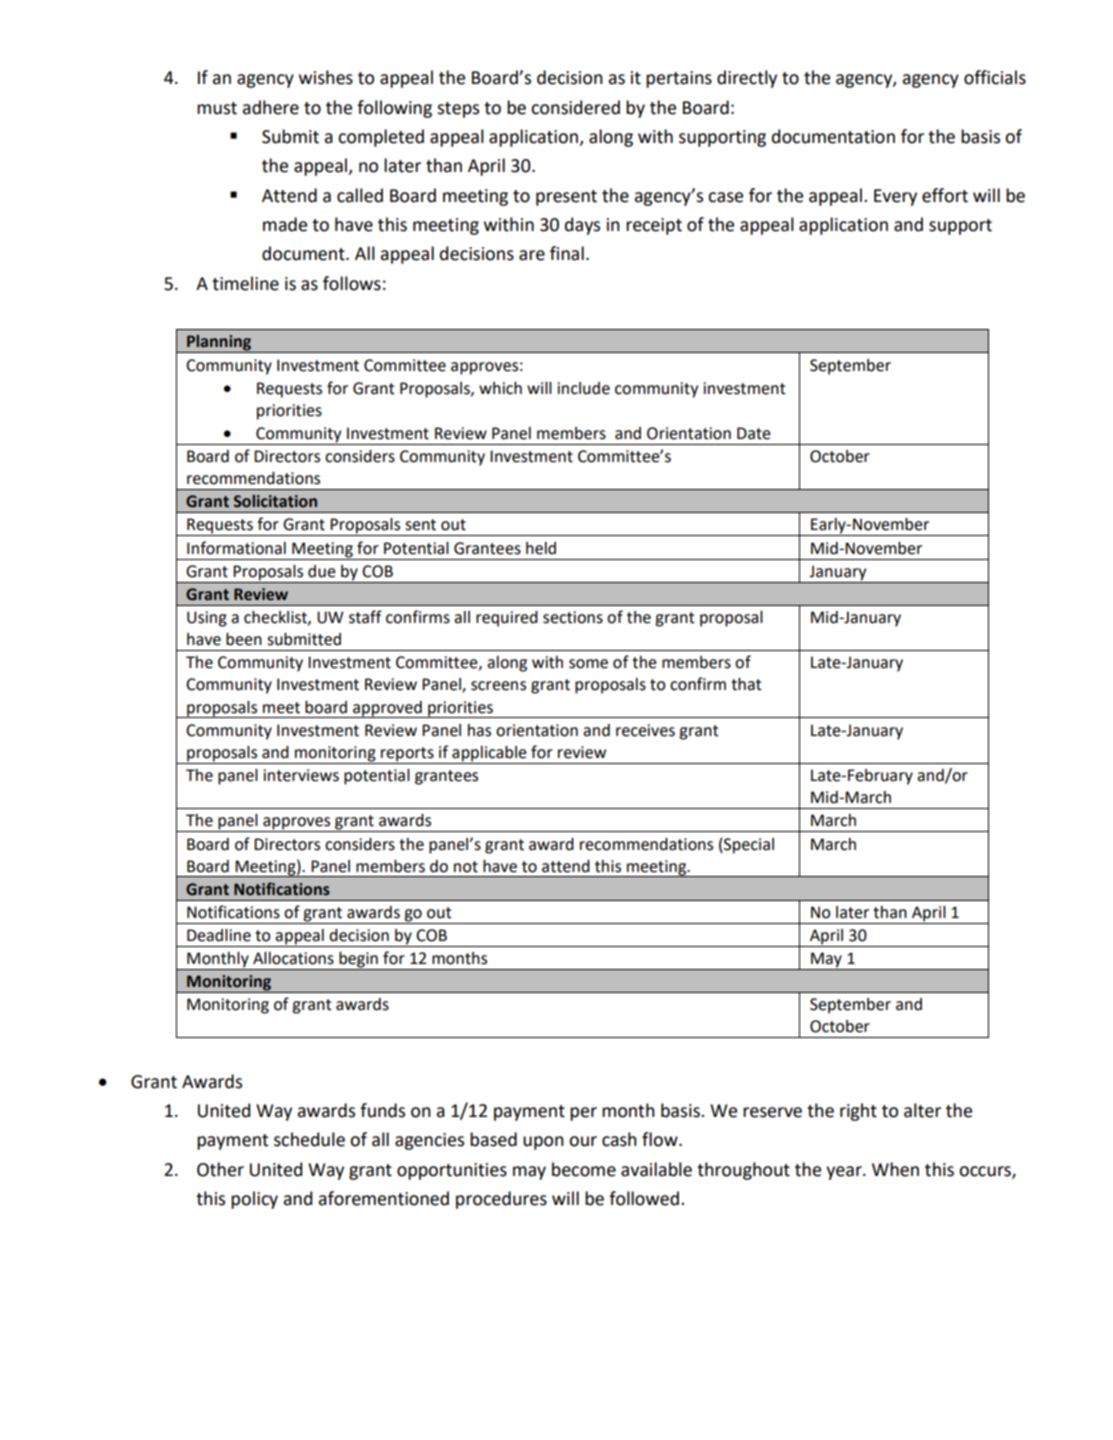 The height and width of the document is (1440, 1113). What do you see at coordinates (575, 107) in the document?
I see `considered` at bounding box center [575, 107].
